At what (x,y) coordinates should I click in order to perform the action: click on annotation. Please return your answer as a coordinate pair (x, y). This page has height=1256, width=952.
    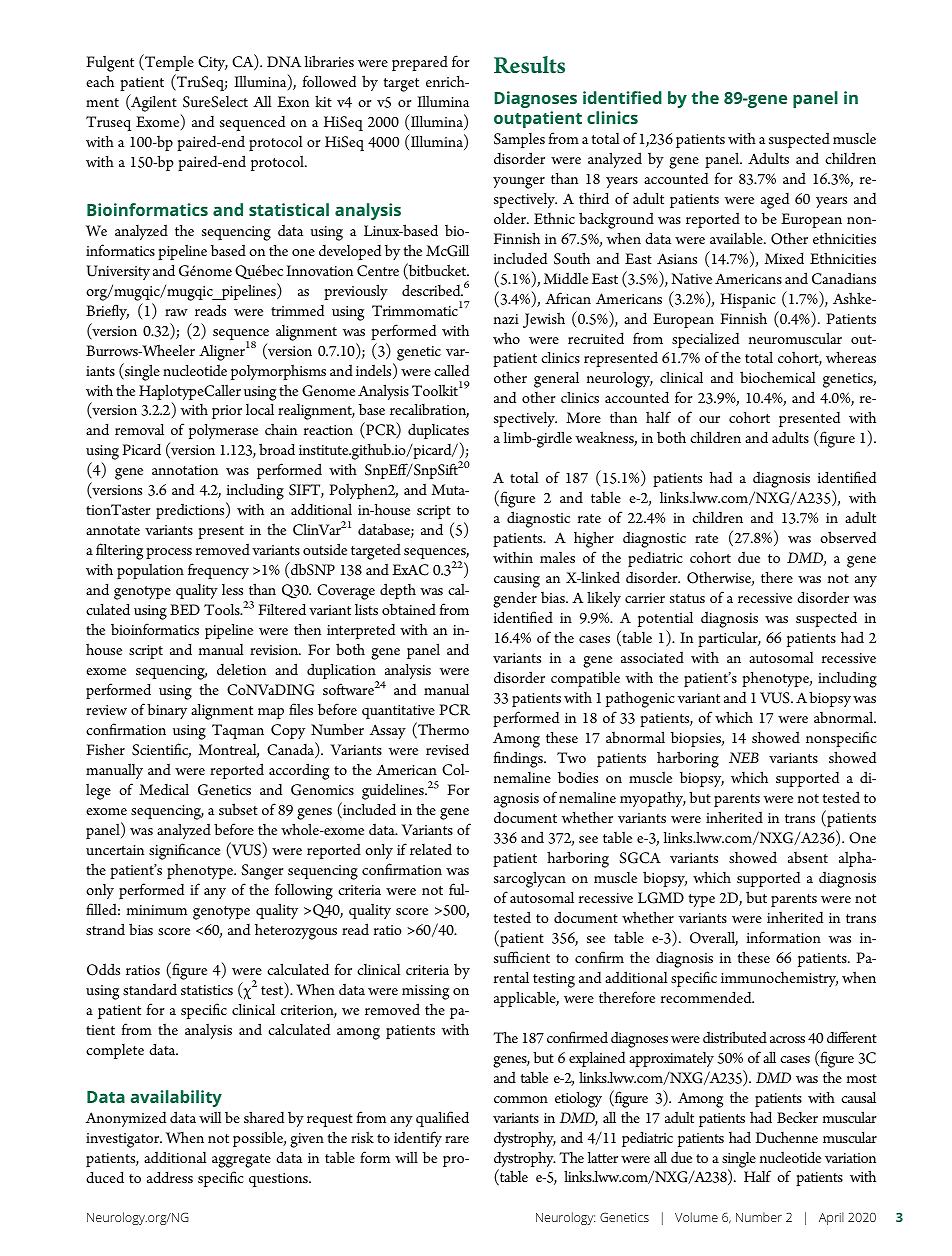
    Looking at the image, I should click on (185, 470).
